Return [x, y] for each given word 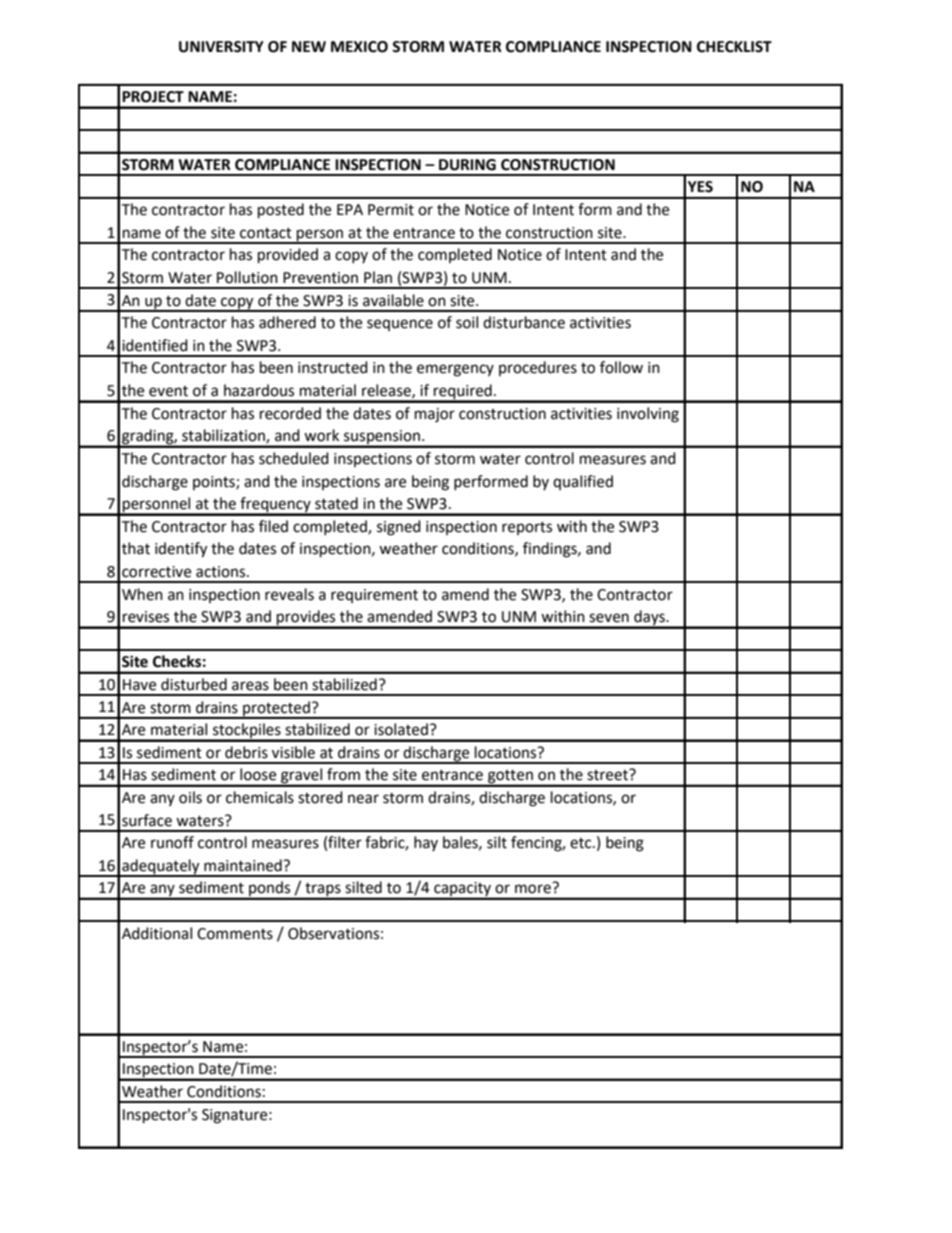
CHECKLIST [734, 47]
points [215, 483]
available [393, 300]
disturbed [194, 684]
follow [621, 367]
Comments [235, 934]
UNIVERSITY [221, 47]
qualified [583, 482]
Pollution [247, 277]
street [608, 775]
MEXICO [359, 47]
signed [399, 528]
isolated [401, 729]
